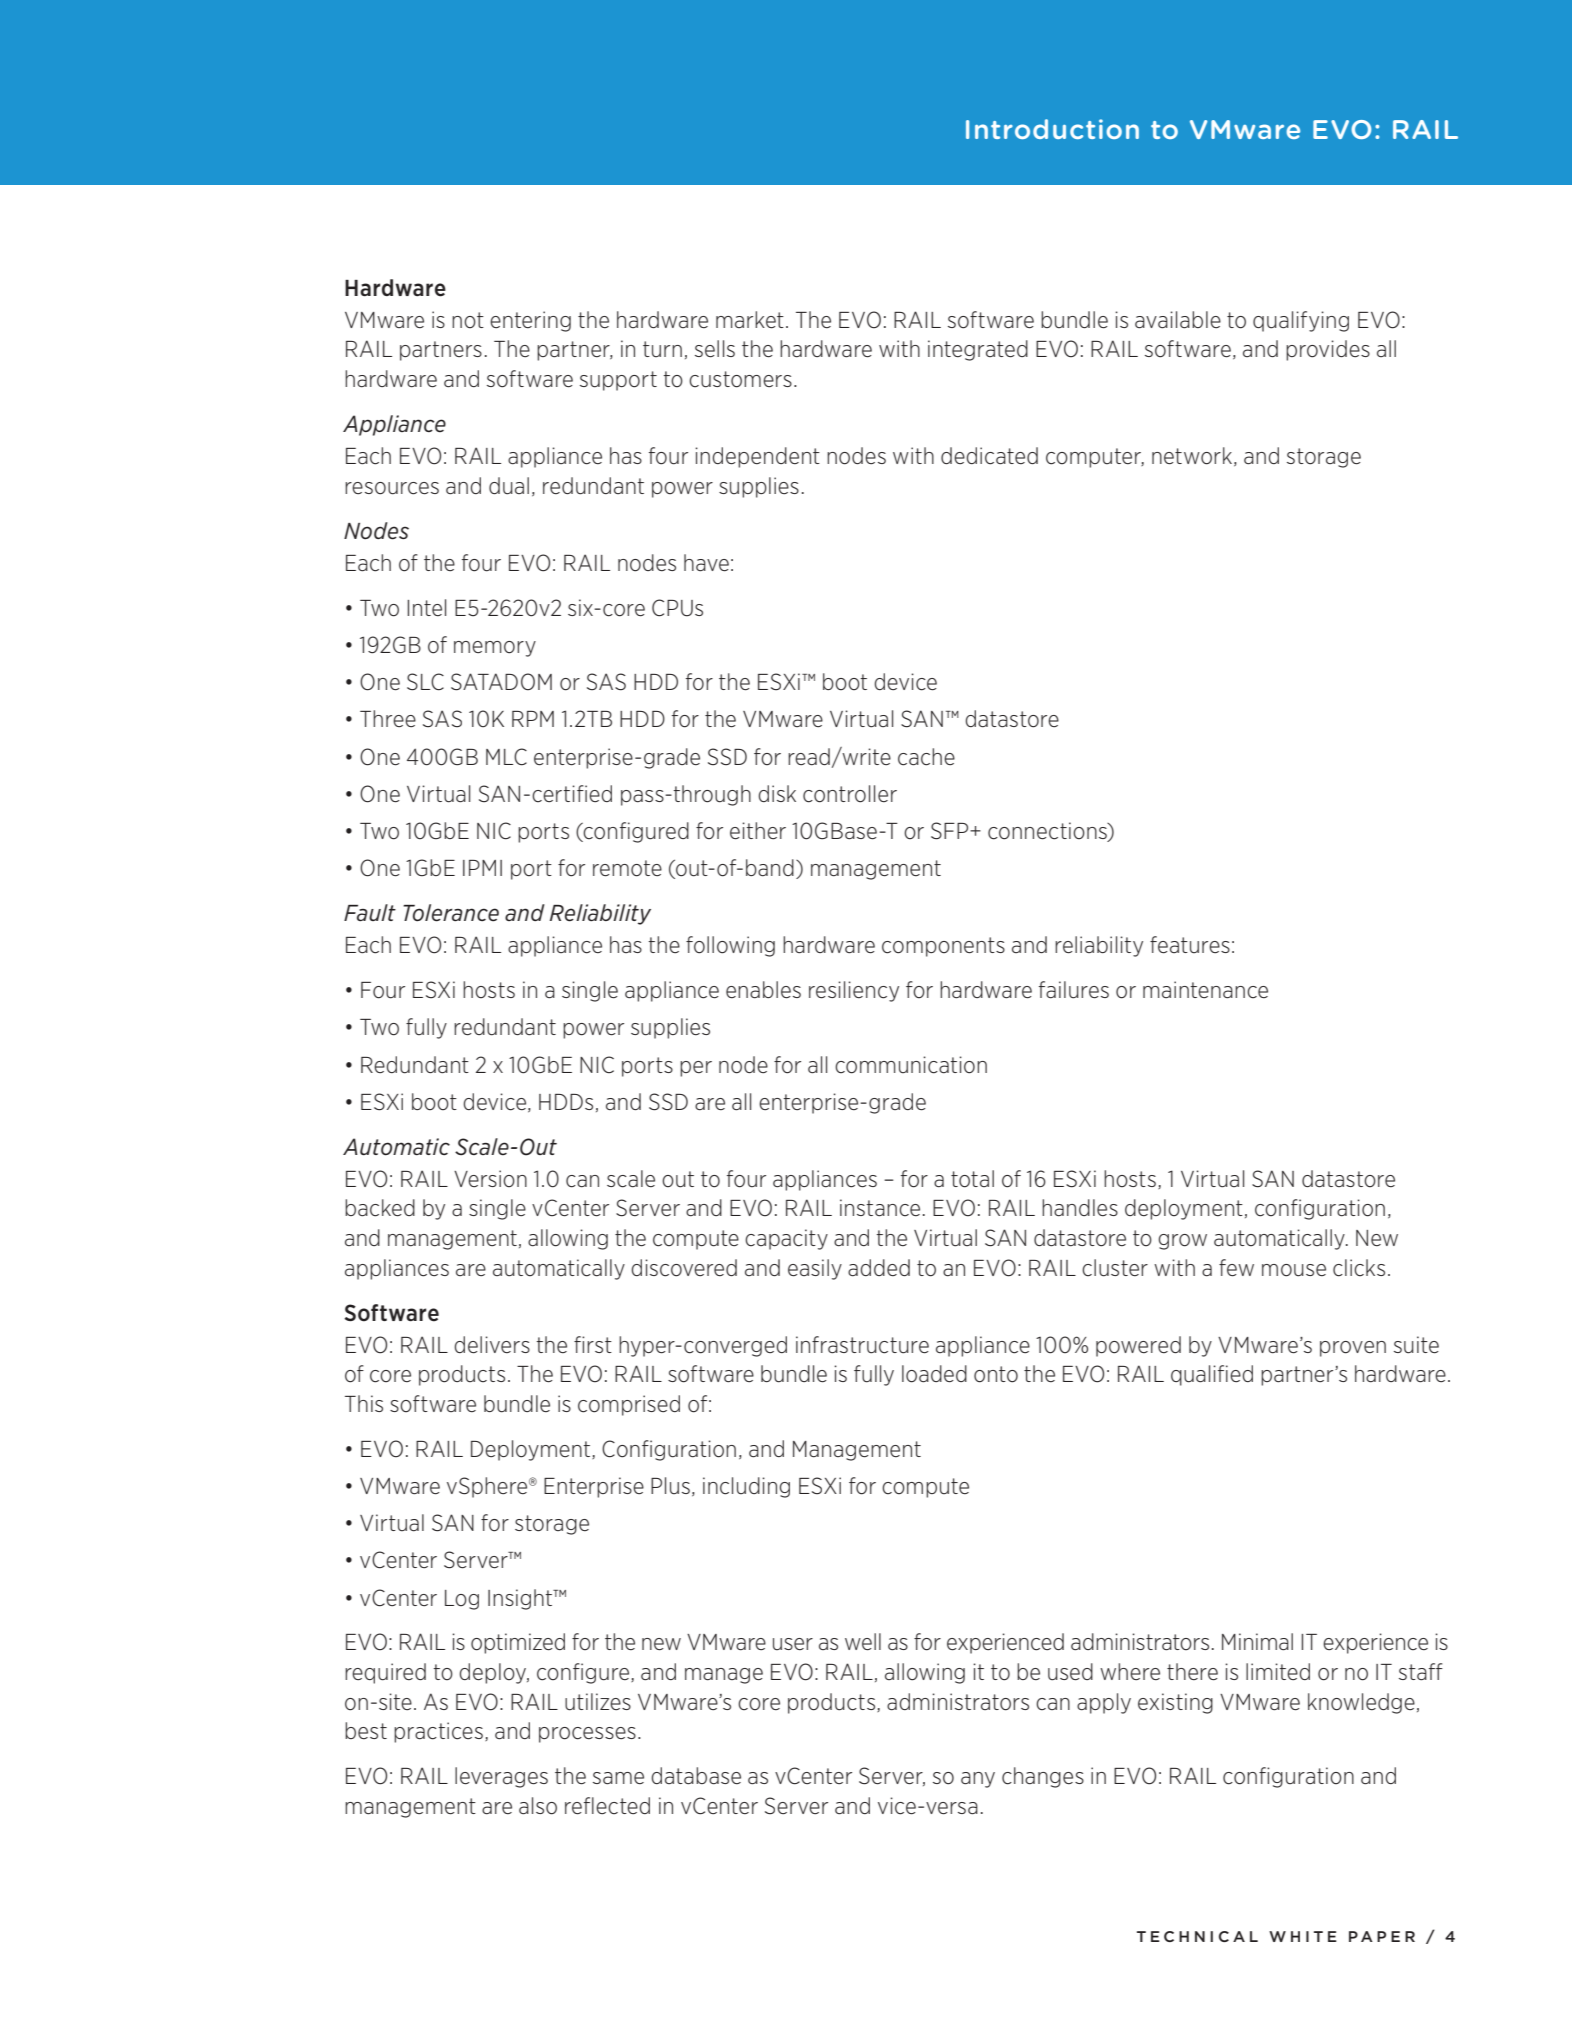 This image has width=1572, height=2034. What do you see at coordinates (1052, 129) in the image?
I see `Introduction` at bounding box center [1052, 129].
